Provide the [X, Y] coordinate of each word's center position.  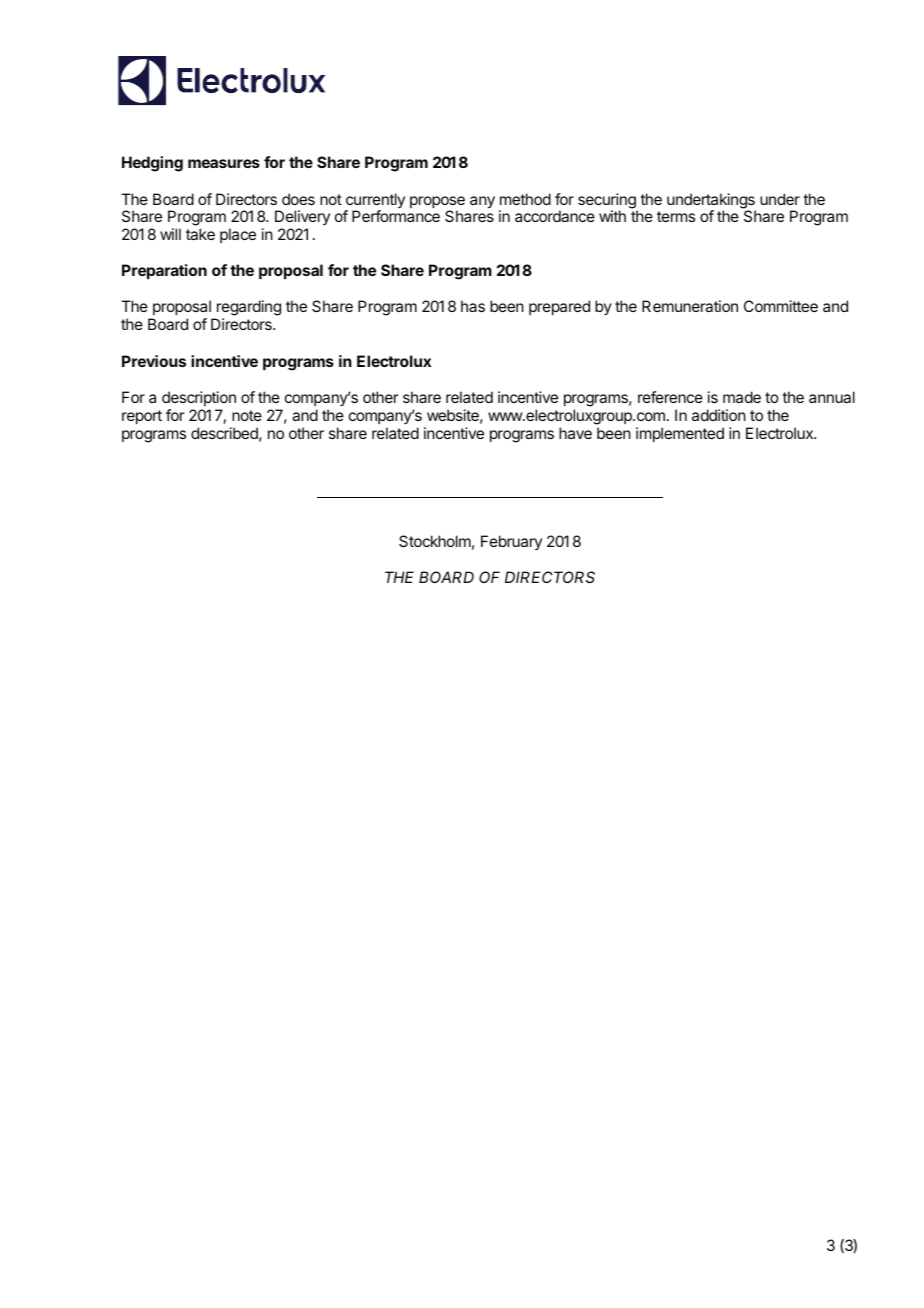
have [575, 433]
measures [224, 163]
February [511, 542]
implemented [680, 434]
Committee [781, 306]
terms [676, 216]
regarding [248, 309]
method [525, 199]
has [473, 306]
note [247, 415]
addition [719, 415]
